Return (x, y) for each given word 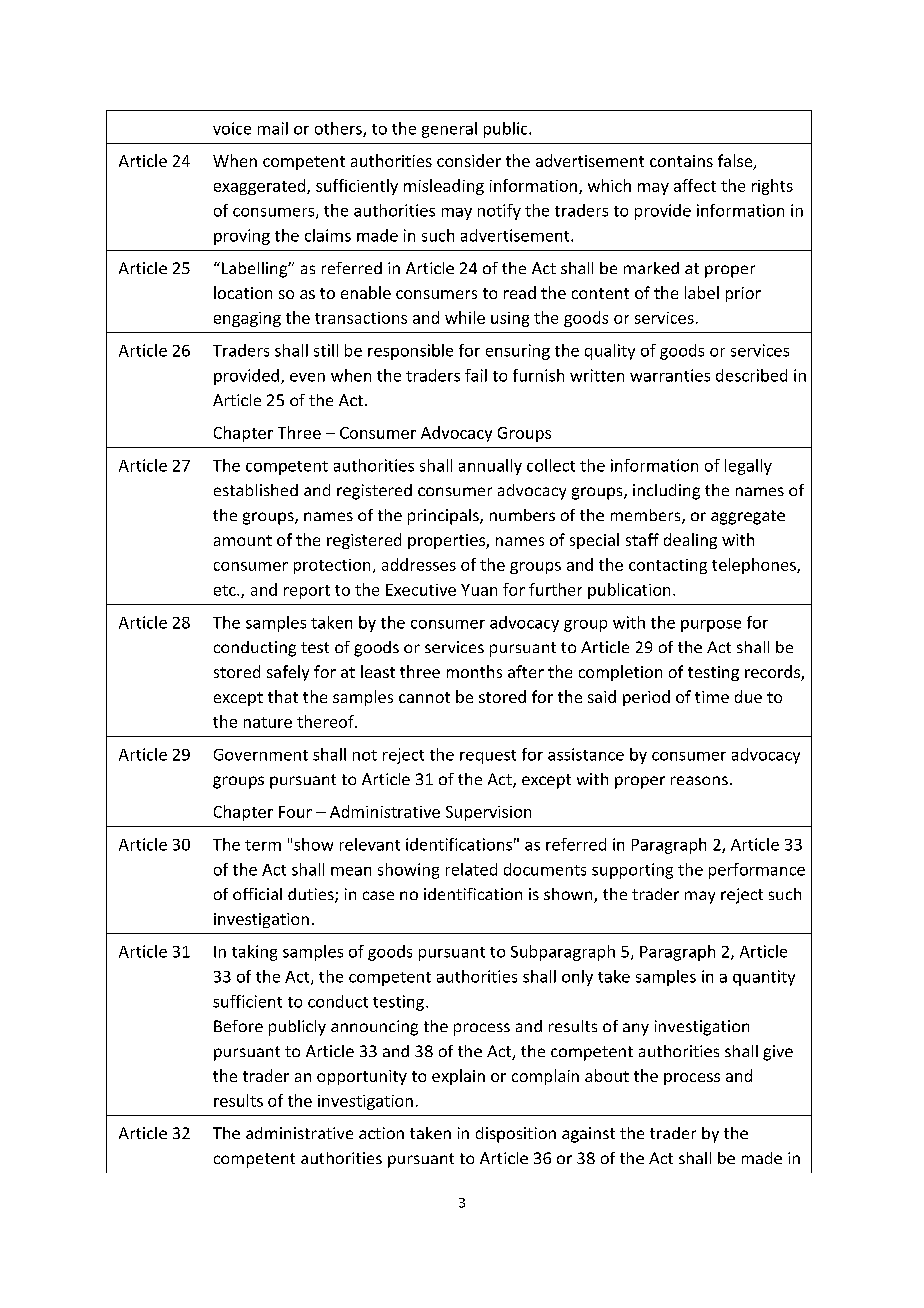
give (778, 1053)
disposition (516, 1135)
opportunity (362, 1077)
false (736, 162)
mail (273, 128)
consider (469, 160)
